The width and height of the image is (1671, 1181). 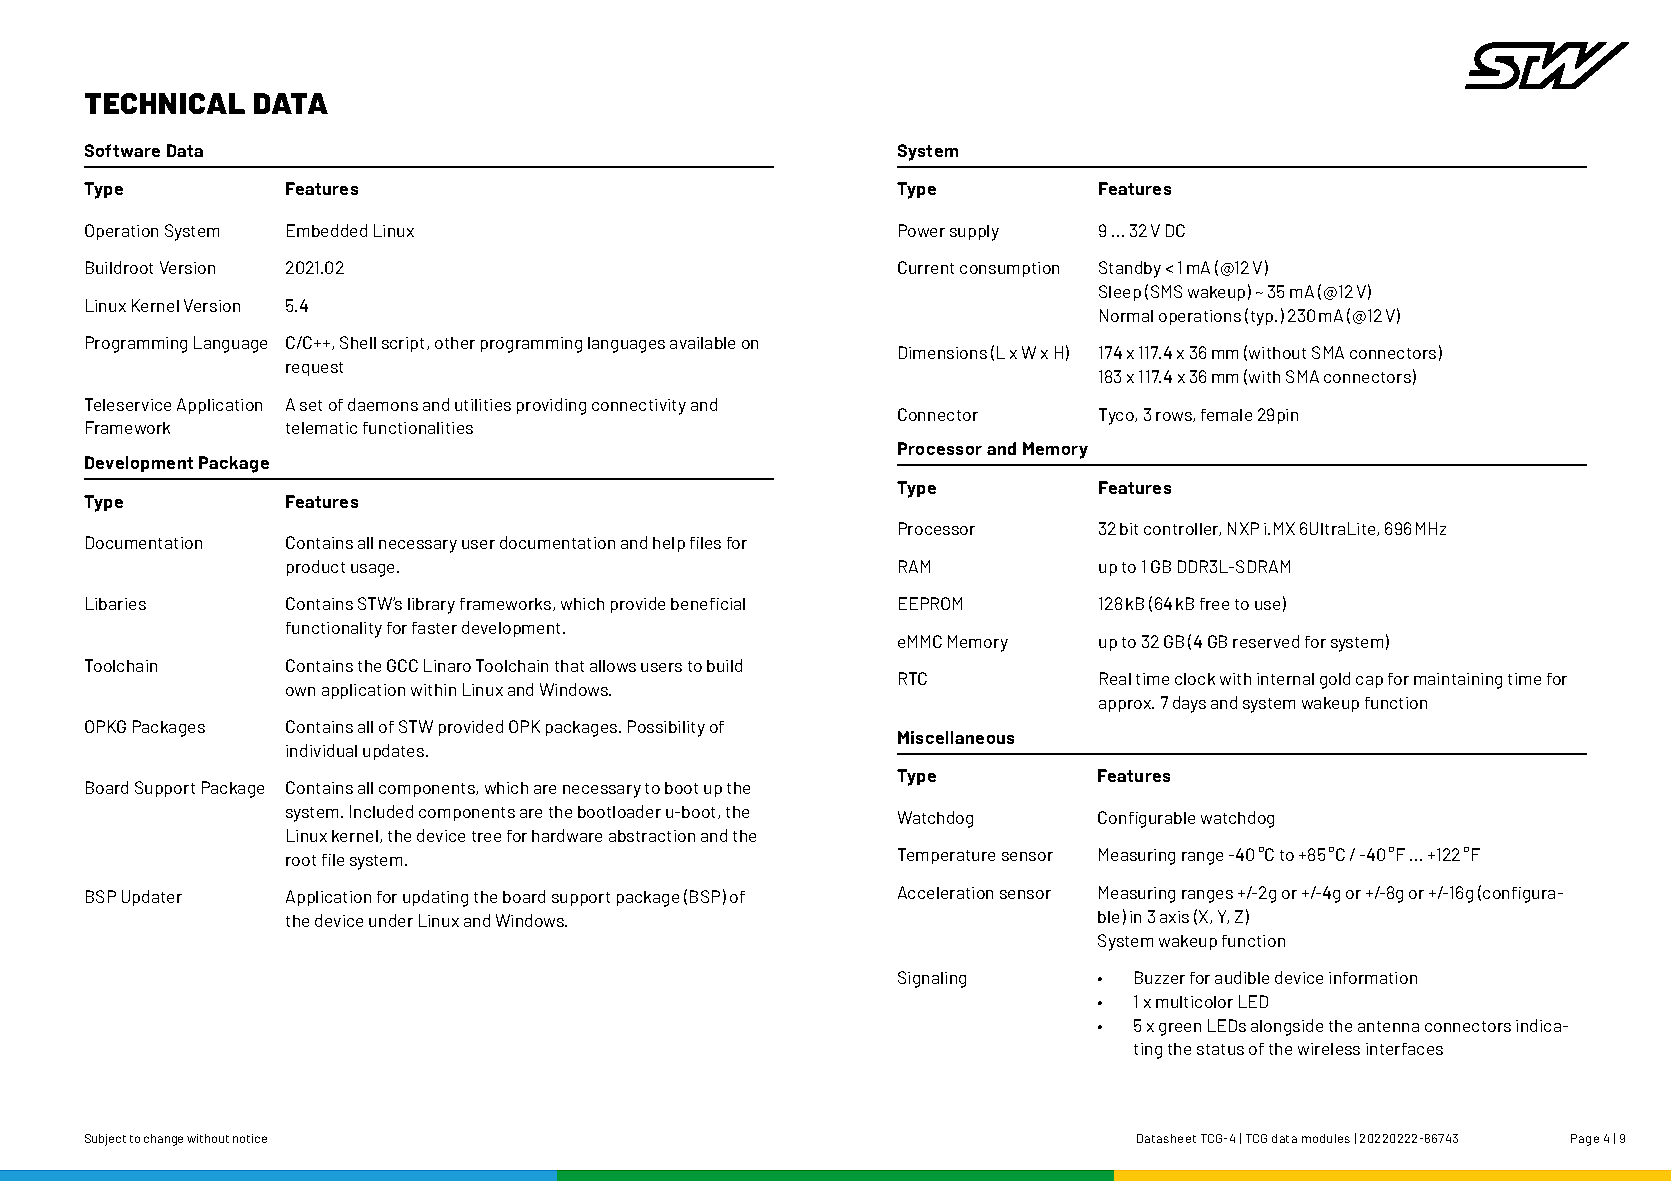 I want to click on modules, so click(x=1326, y=1138).
